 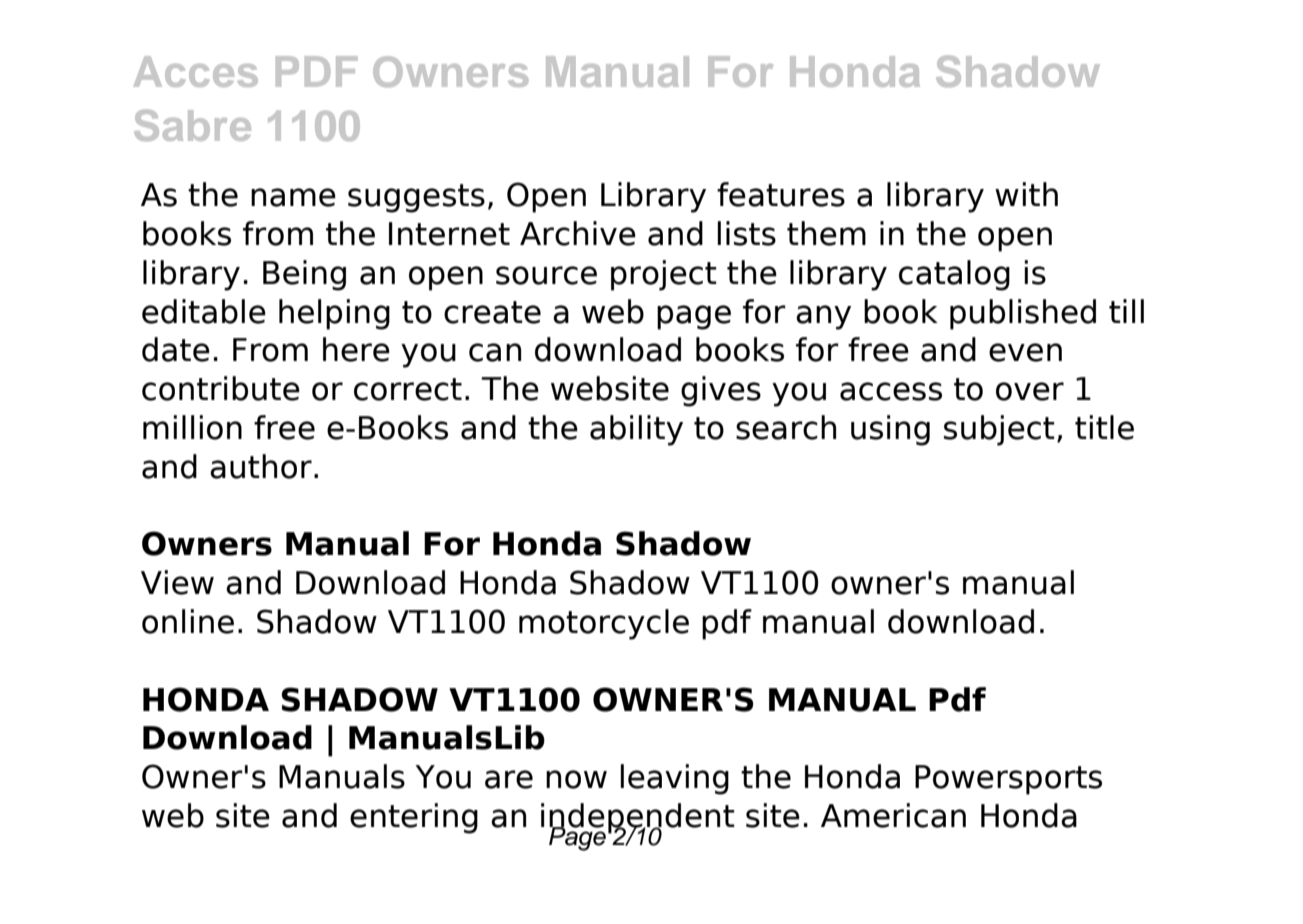 What do you see at coordinates (1026, 194) in the page?
I see `with` at bounding box center [1026, 194].
